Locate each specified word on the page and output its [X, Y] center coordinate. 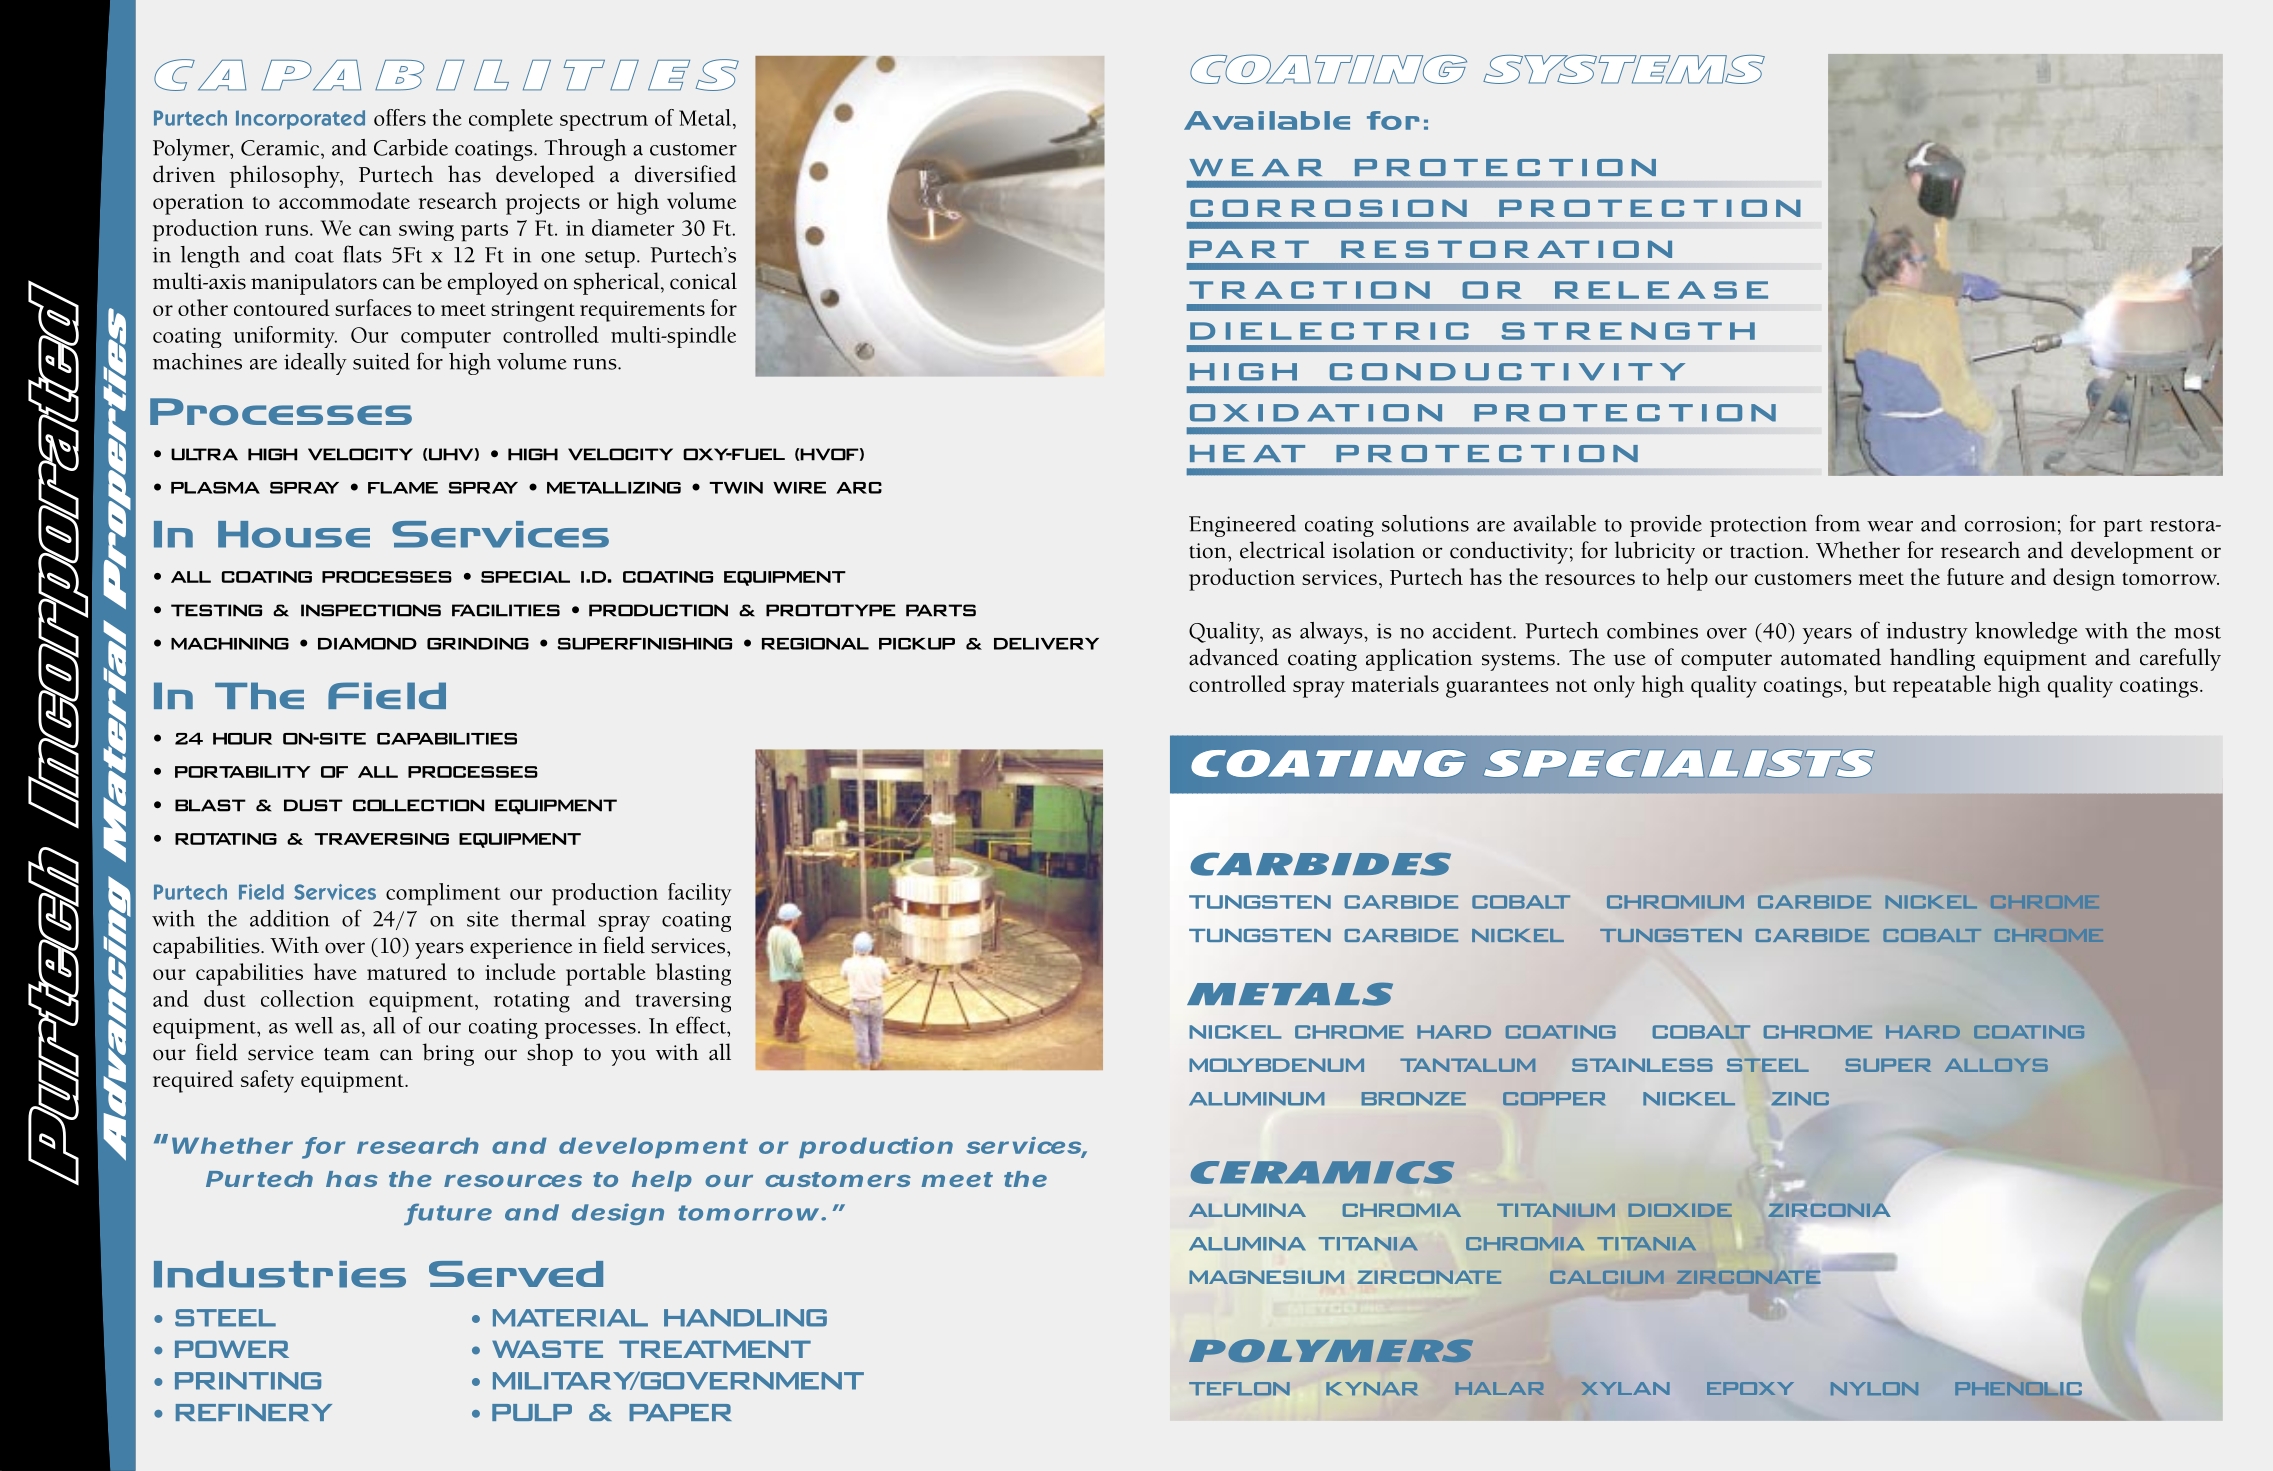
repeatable [1942, 686]
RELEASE [1661, 290]
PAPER [680, 1412]
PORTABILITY [243, 772]
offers [400, 117]
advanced [1234, 657]
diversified [686, 174]
